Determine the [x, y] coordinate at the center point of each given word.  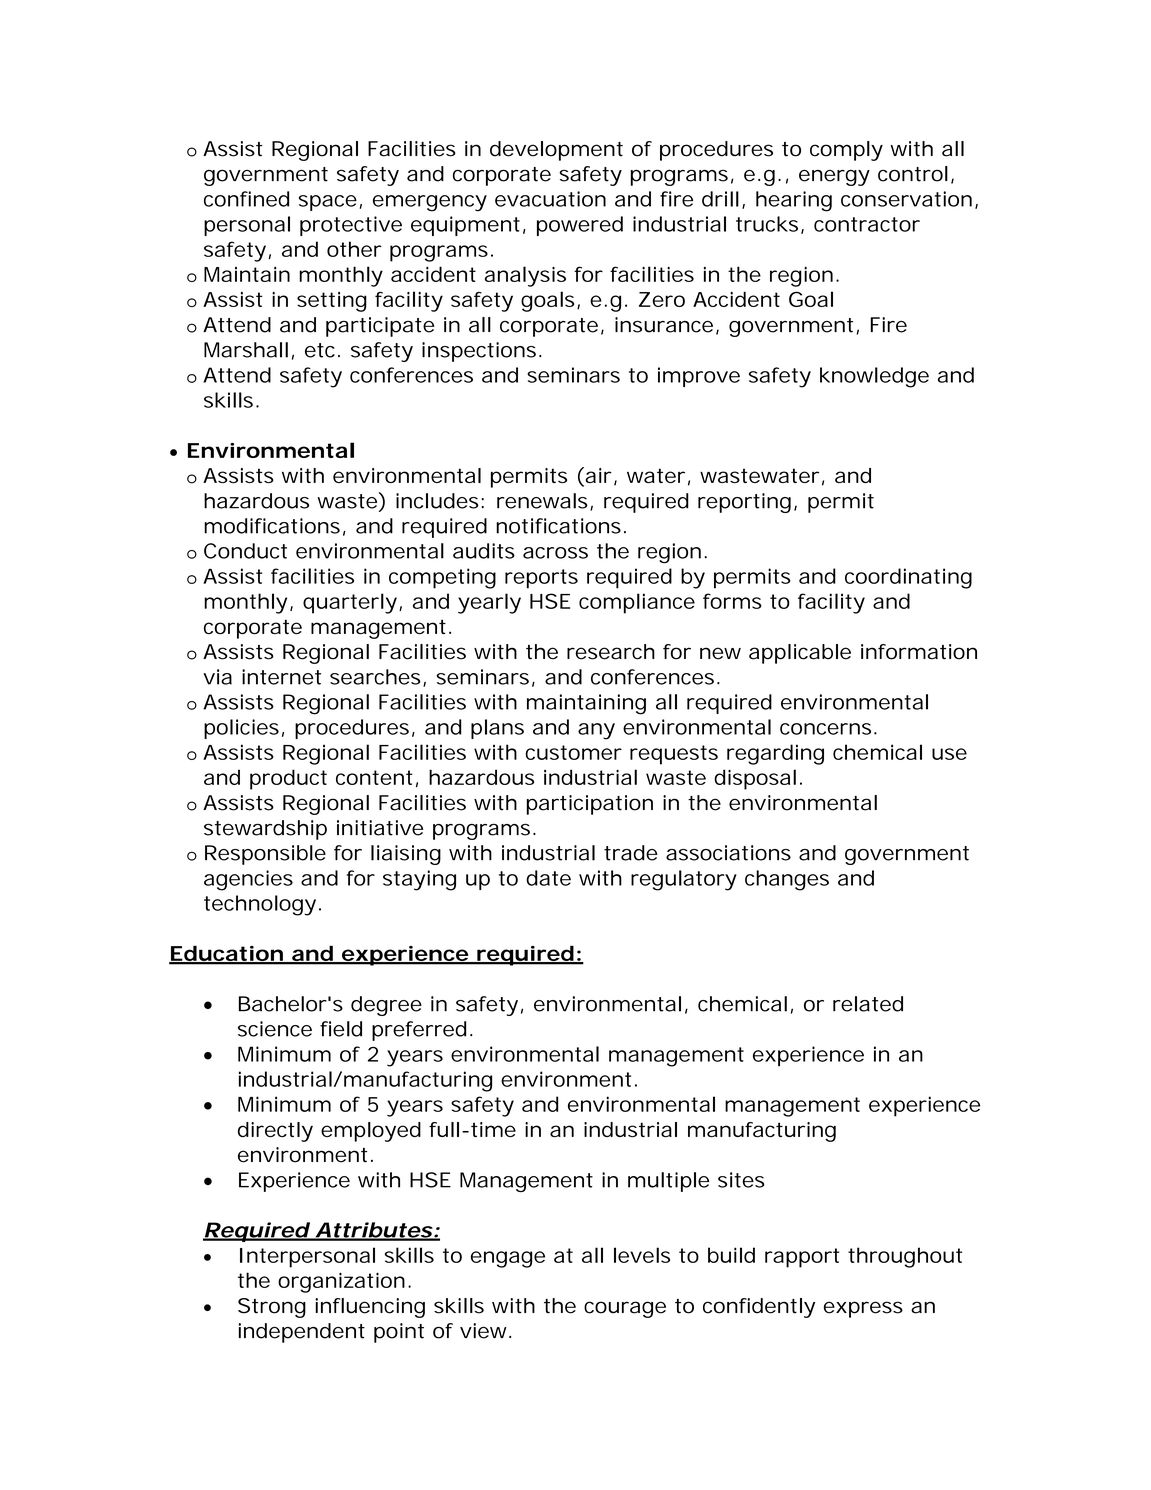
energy [834, 177]
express [863, 1309]
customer [574, 752]
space [328, 203]
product [288, 779]
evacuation [550, 199]
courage [625, 1309]
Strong [272, 1308]
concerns [825, 729]
